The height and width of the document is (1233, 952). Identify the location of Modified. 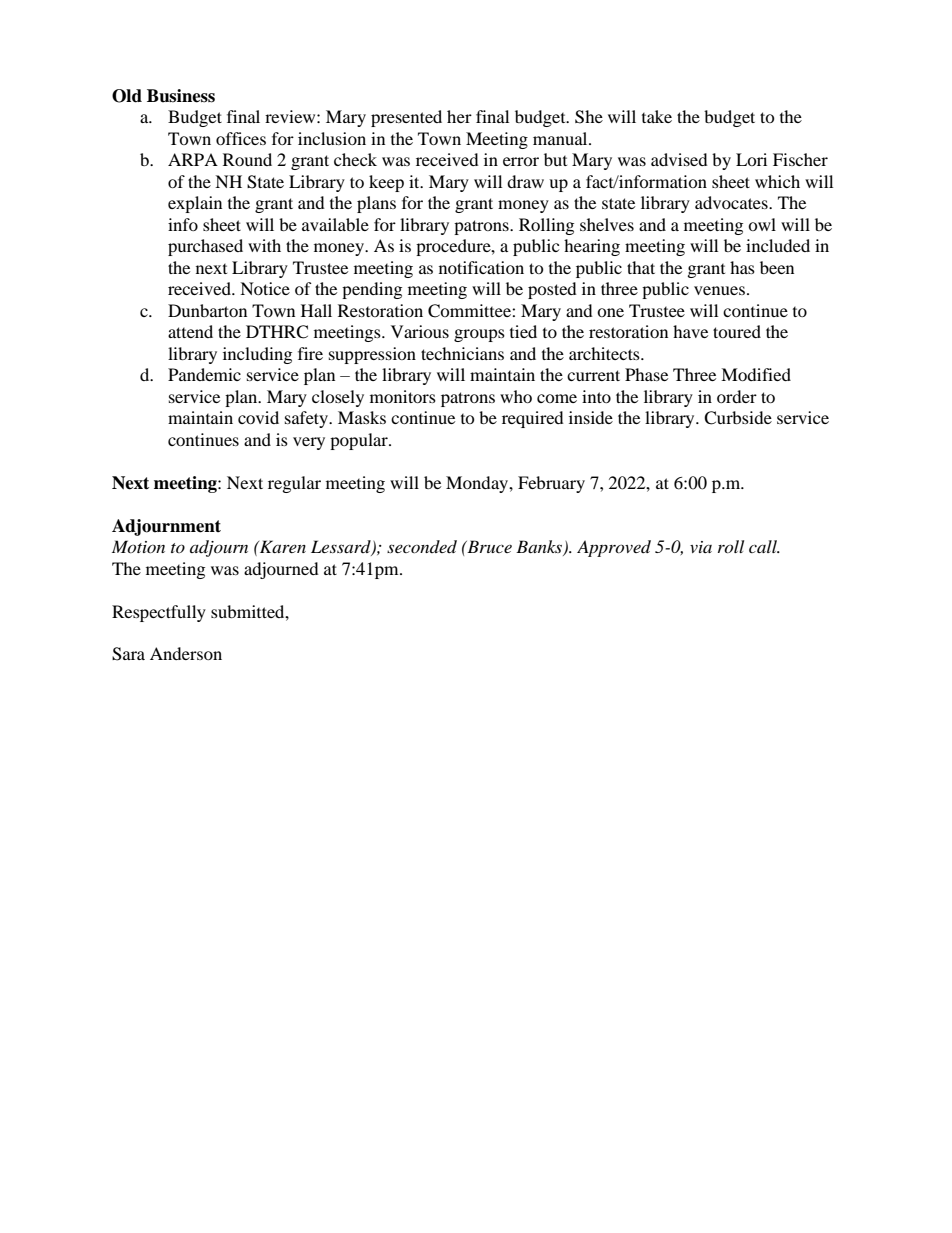
(756, 374).
